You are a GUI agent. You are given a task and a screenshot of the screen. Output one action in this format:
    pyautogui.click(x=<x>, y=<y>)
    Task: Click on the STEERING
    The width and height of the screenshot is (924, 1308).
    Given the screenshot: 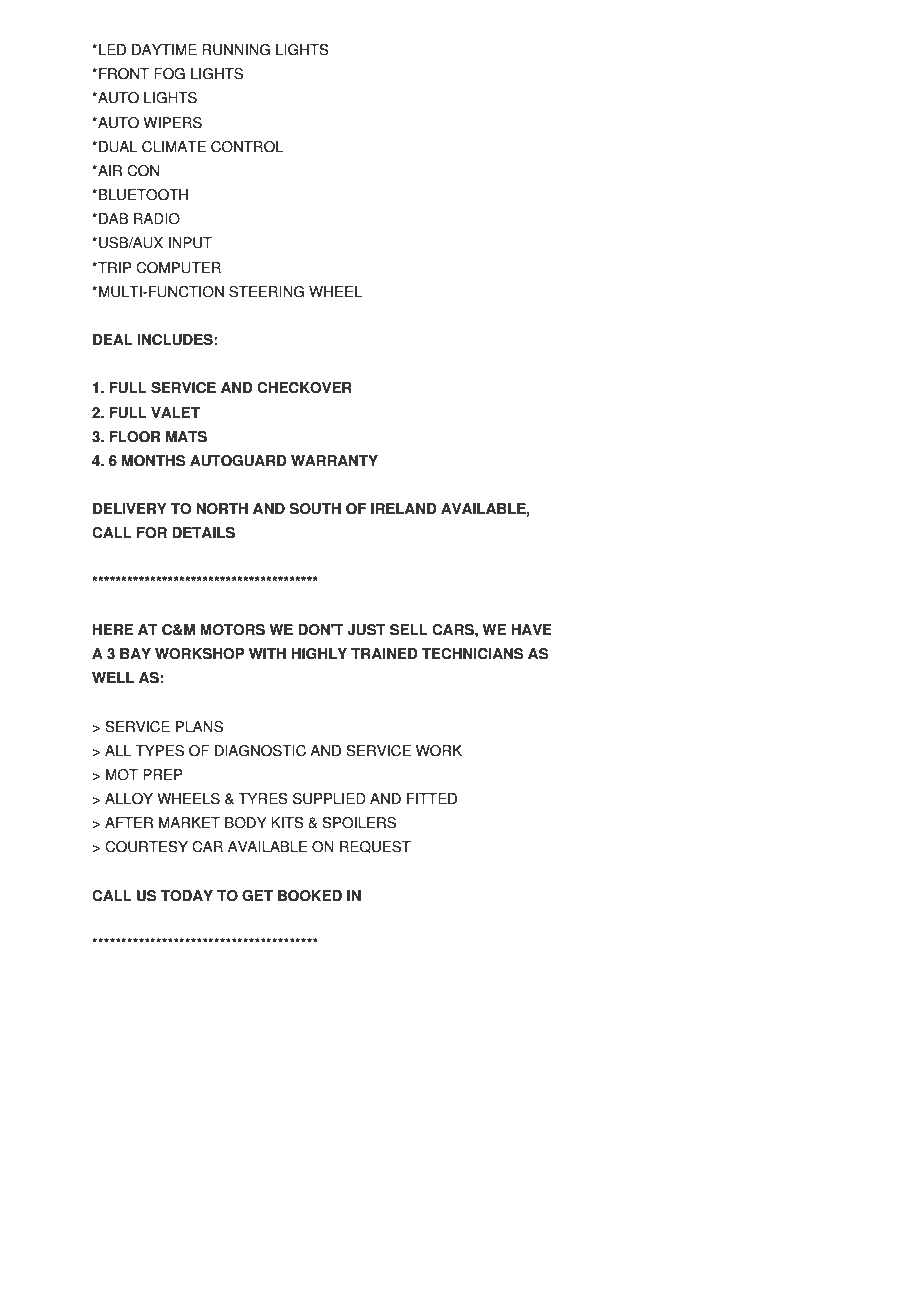 What is the action you would take?
    pyautogui.click(x=266, y=292)
